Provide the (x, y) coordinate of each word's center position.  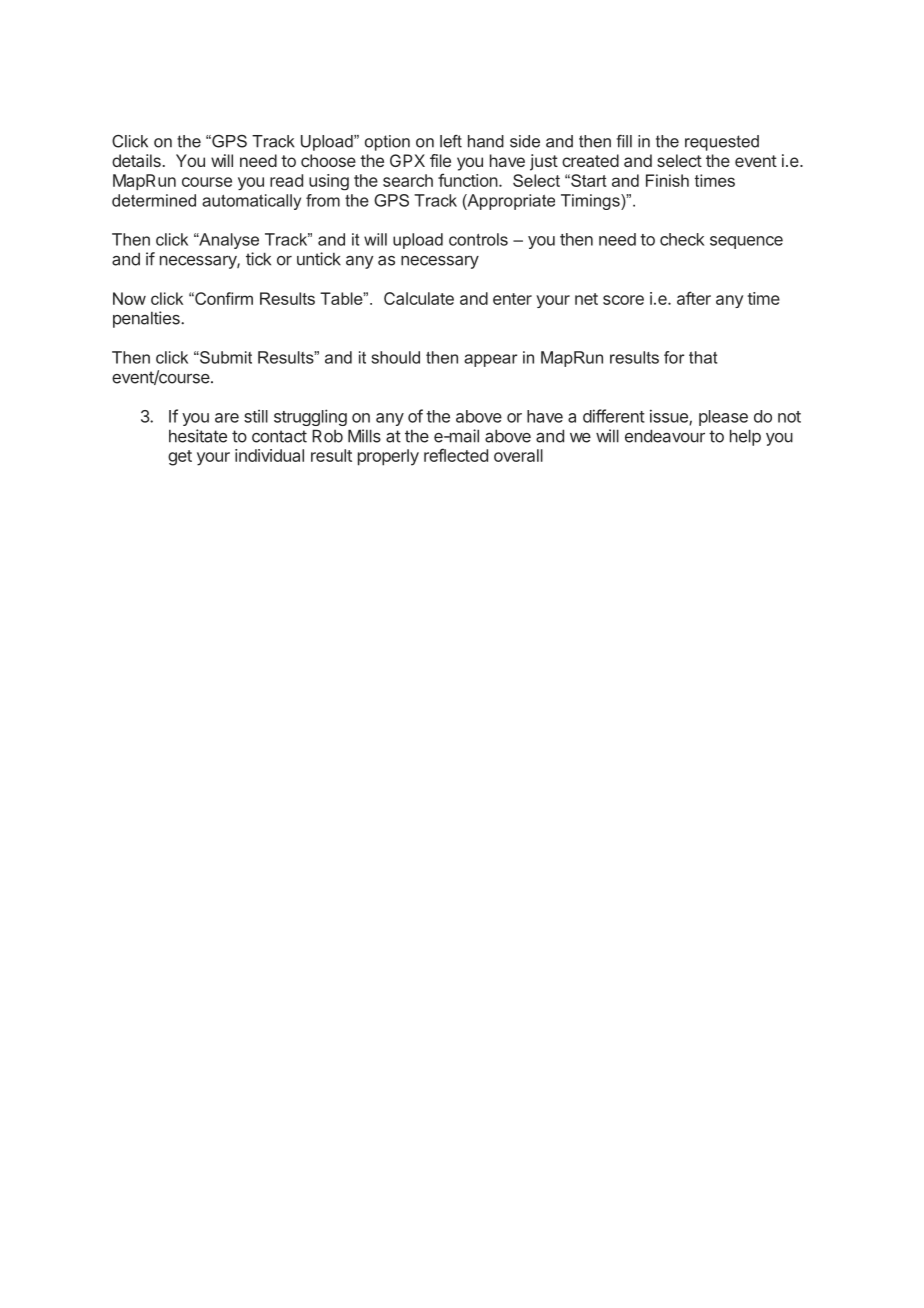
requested (722, 143)
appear (490, 360)
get (180, 458)
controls (478, 239)
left (451, 141)
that (703, 357)
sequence (746, 242)
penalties (147, 319)
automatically (251, 202)
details (136, 160)
